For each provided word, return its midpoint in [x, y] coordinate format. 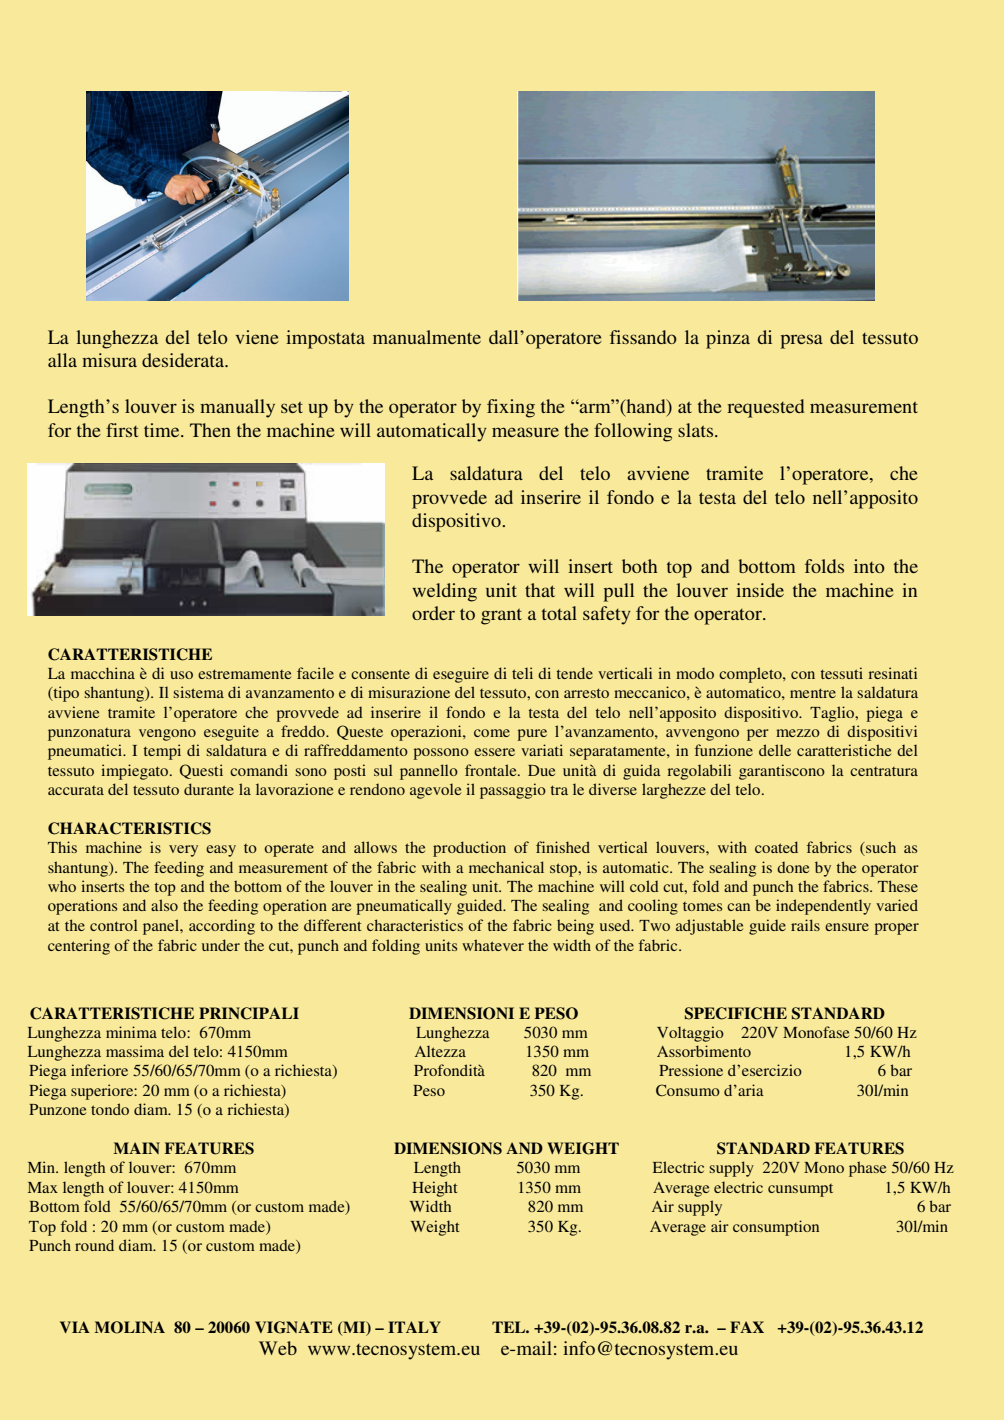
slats [697, 430]
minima [131, 1032]
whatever [493, 945]
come [492, 733]
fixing [511, 408]
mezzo [798, 733]
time [163, 430]
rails [805, 925]
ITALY [414, 1327]
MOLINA [129, 1327]
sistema [198, 692]
